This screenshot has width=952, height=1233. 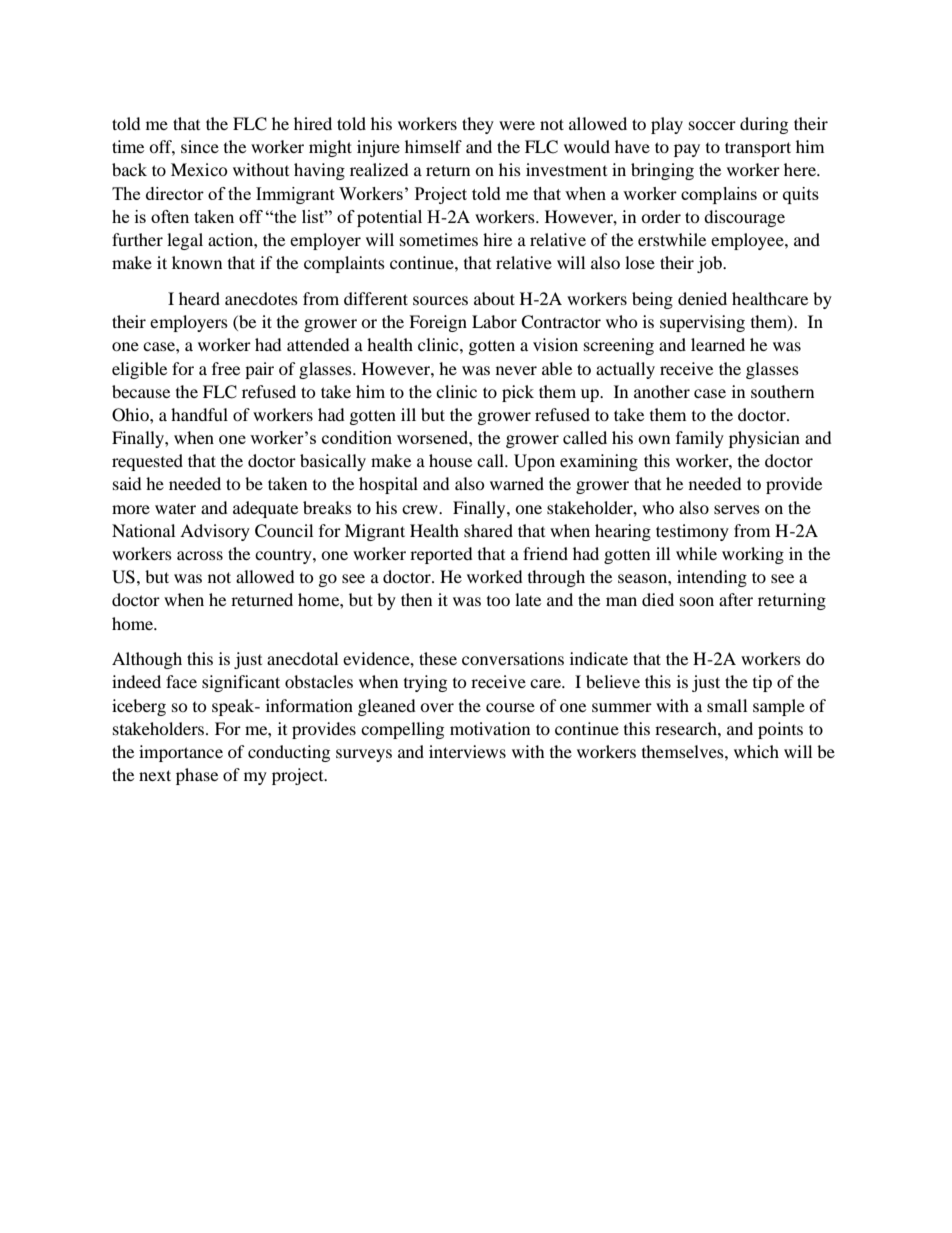 I want to click on interviews, so click(x=467, y=751).
